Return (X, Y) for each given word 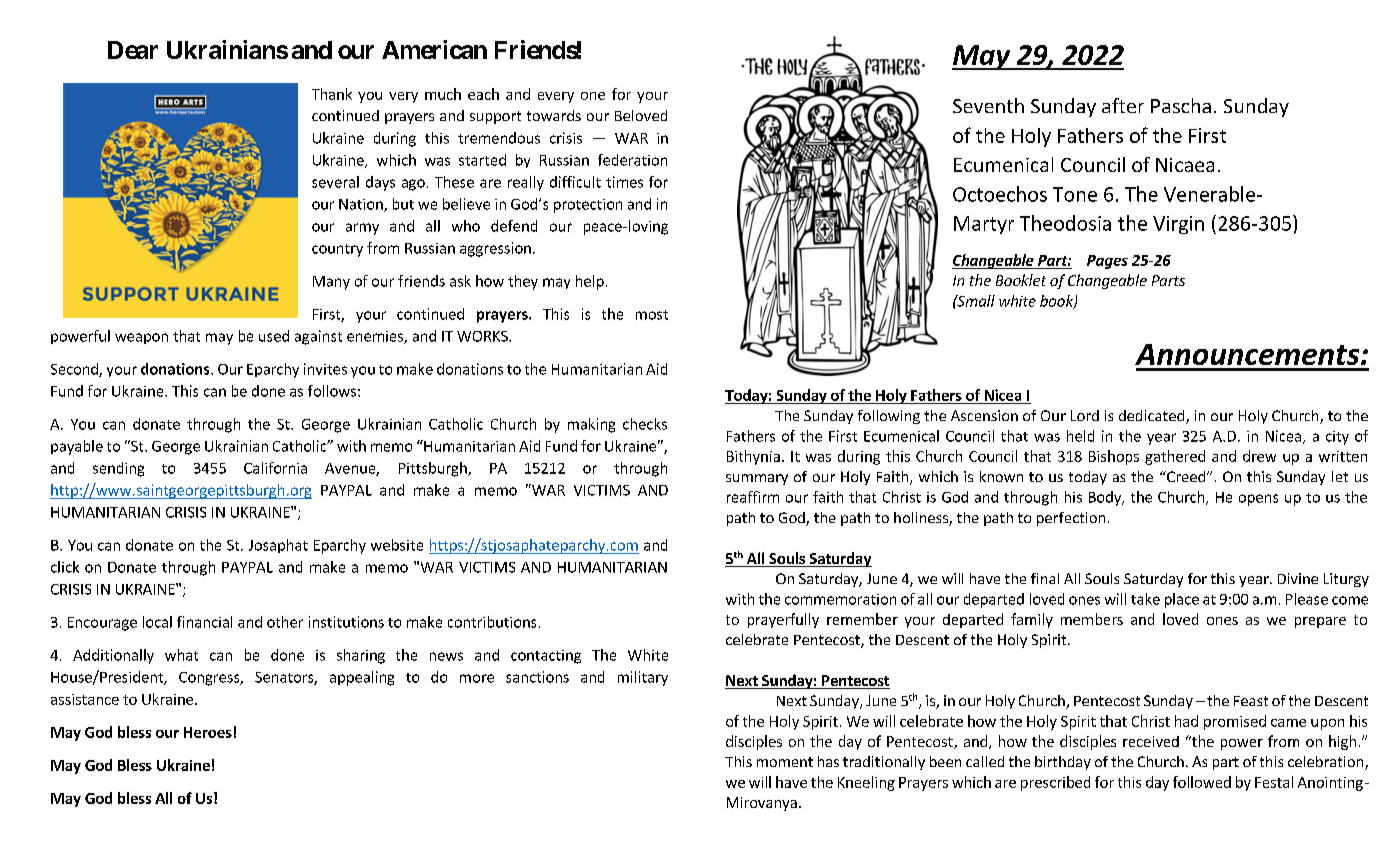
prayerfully (783, 620)
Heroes (208, 732)
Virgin (1178, 225)
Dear (133, 50)
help (590, 282)
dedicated (1151, 415)
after (1123, 105)
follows (332, 391)
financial (204, 622)
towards (554, 115)
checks (645, 424)
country (337, 250)
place (1182, 600)
